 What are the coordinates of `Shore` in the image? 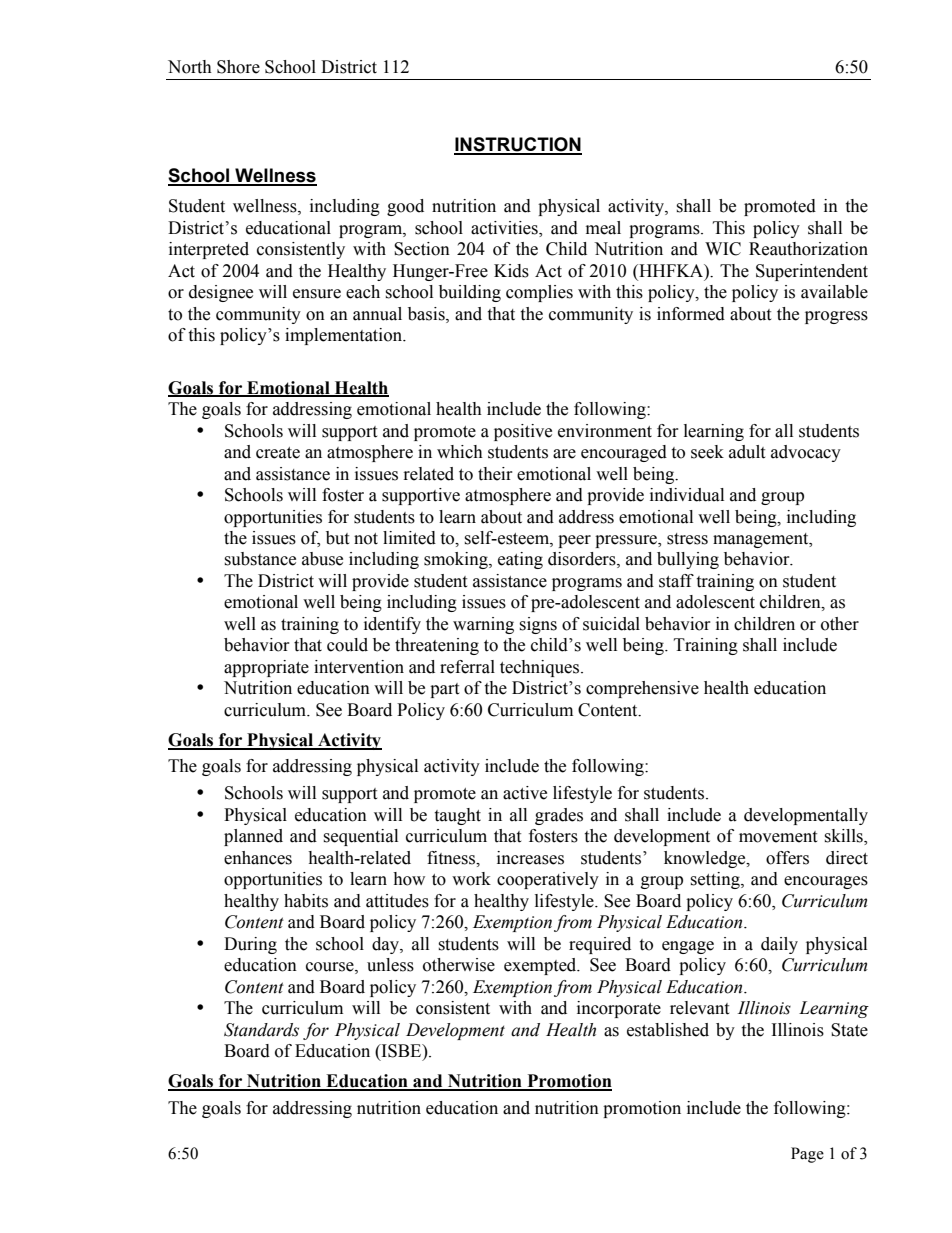 It's located at (238, 67).
